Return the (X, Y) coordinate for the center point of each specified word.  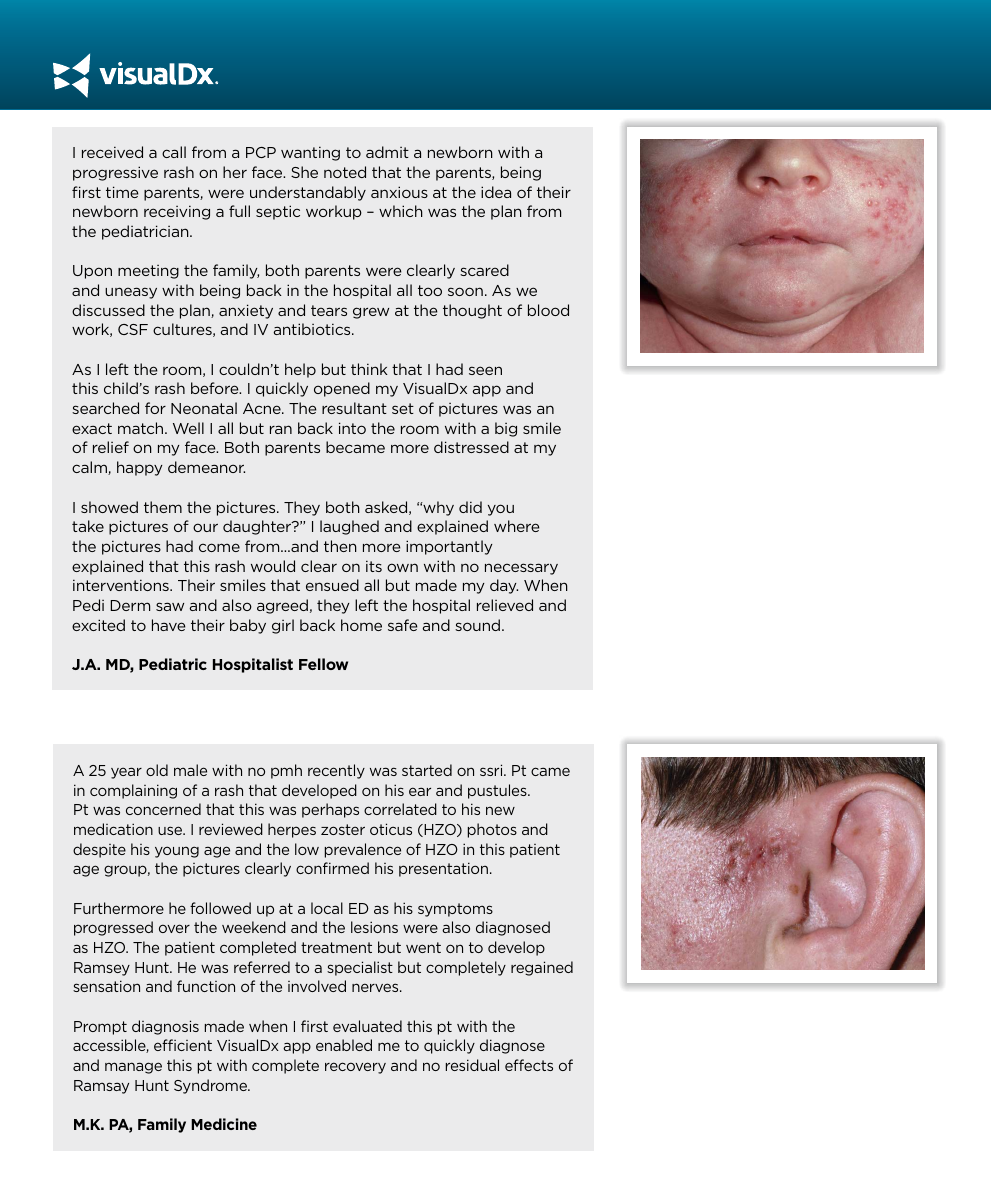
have (169, 625)
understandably (308, 193)
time (122, 192)
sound (479, 625)
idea (496, 192)
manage (133, 1068)
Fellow (323, 664)
